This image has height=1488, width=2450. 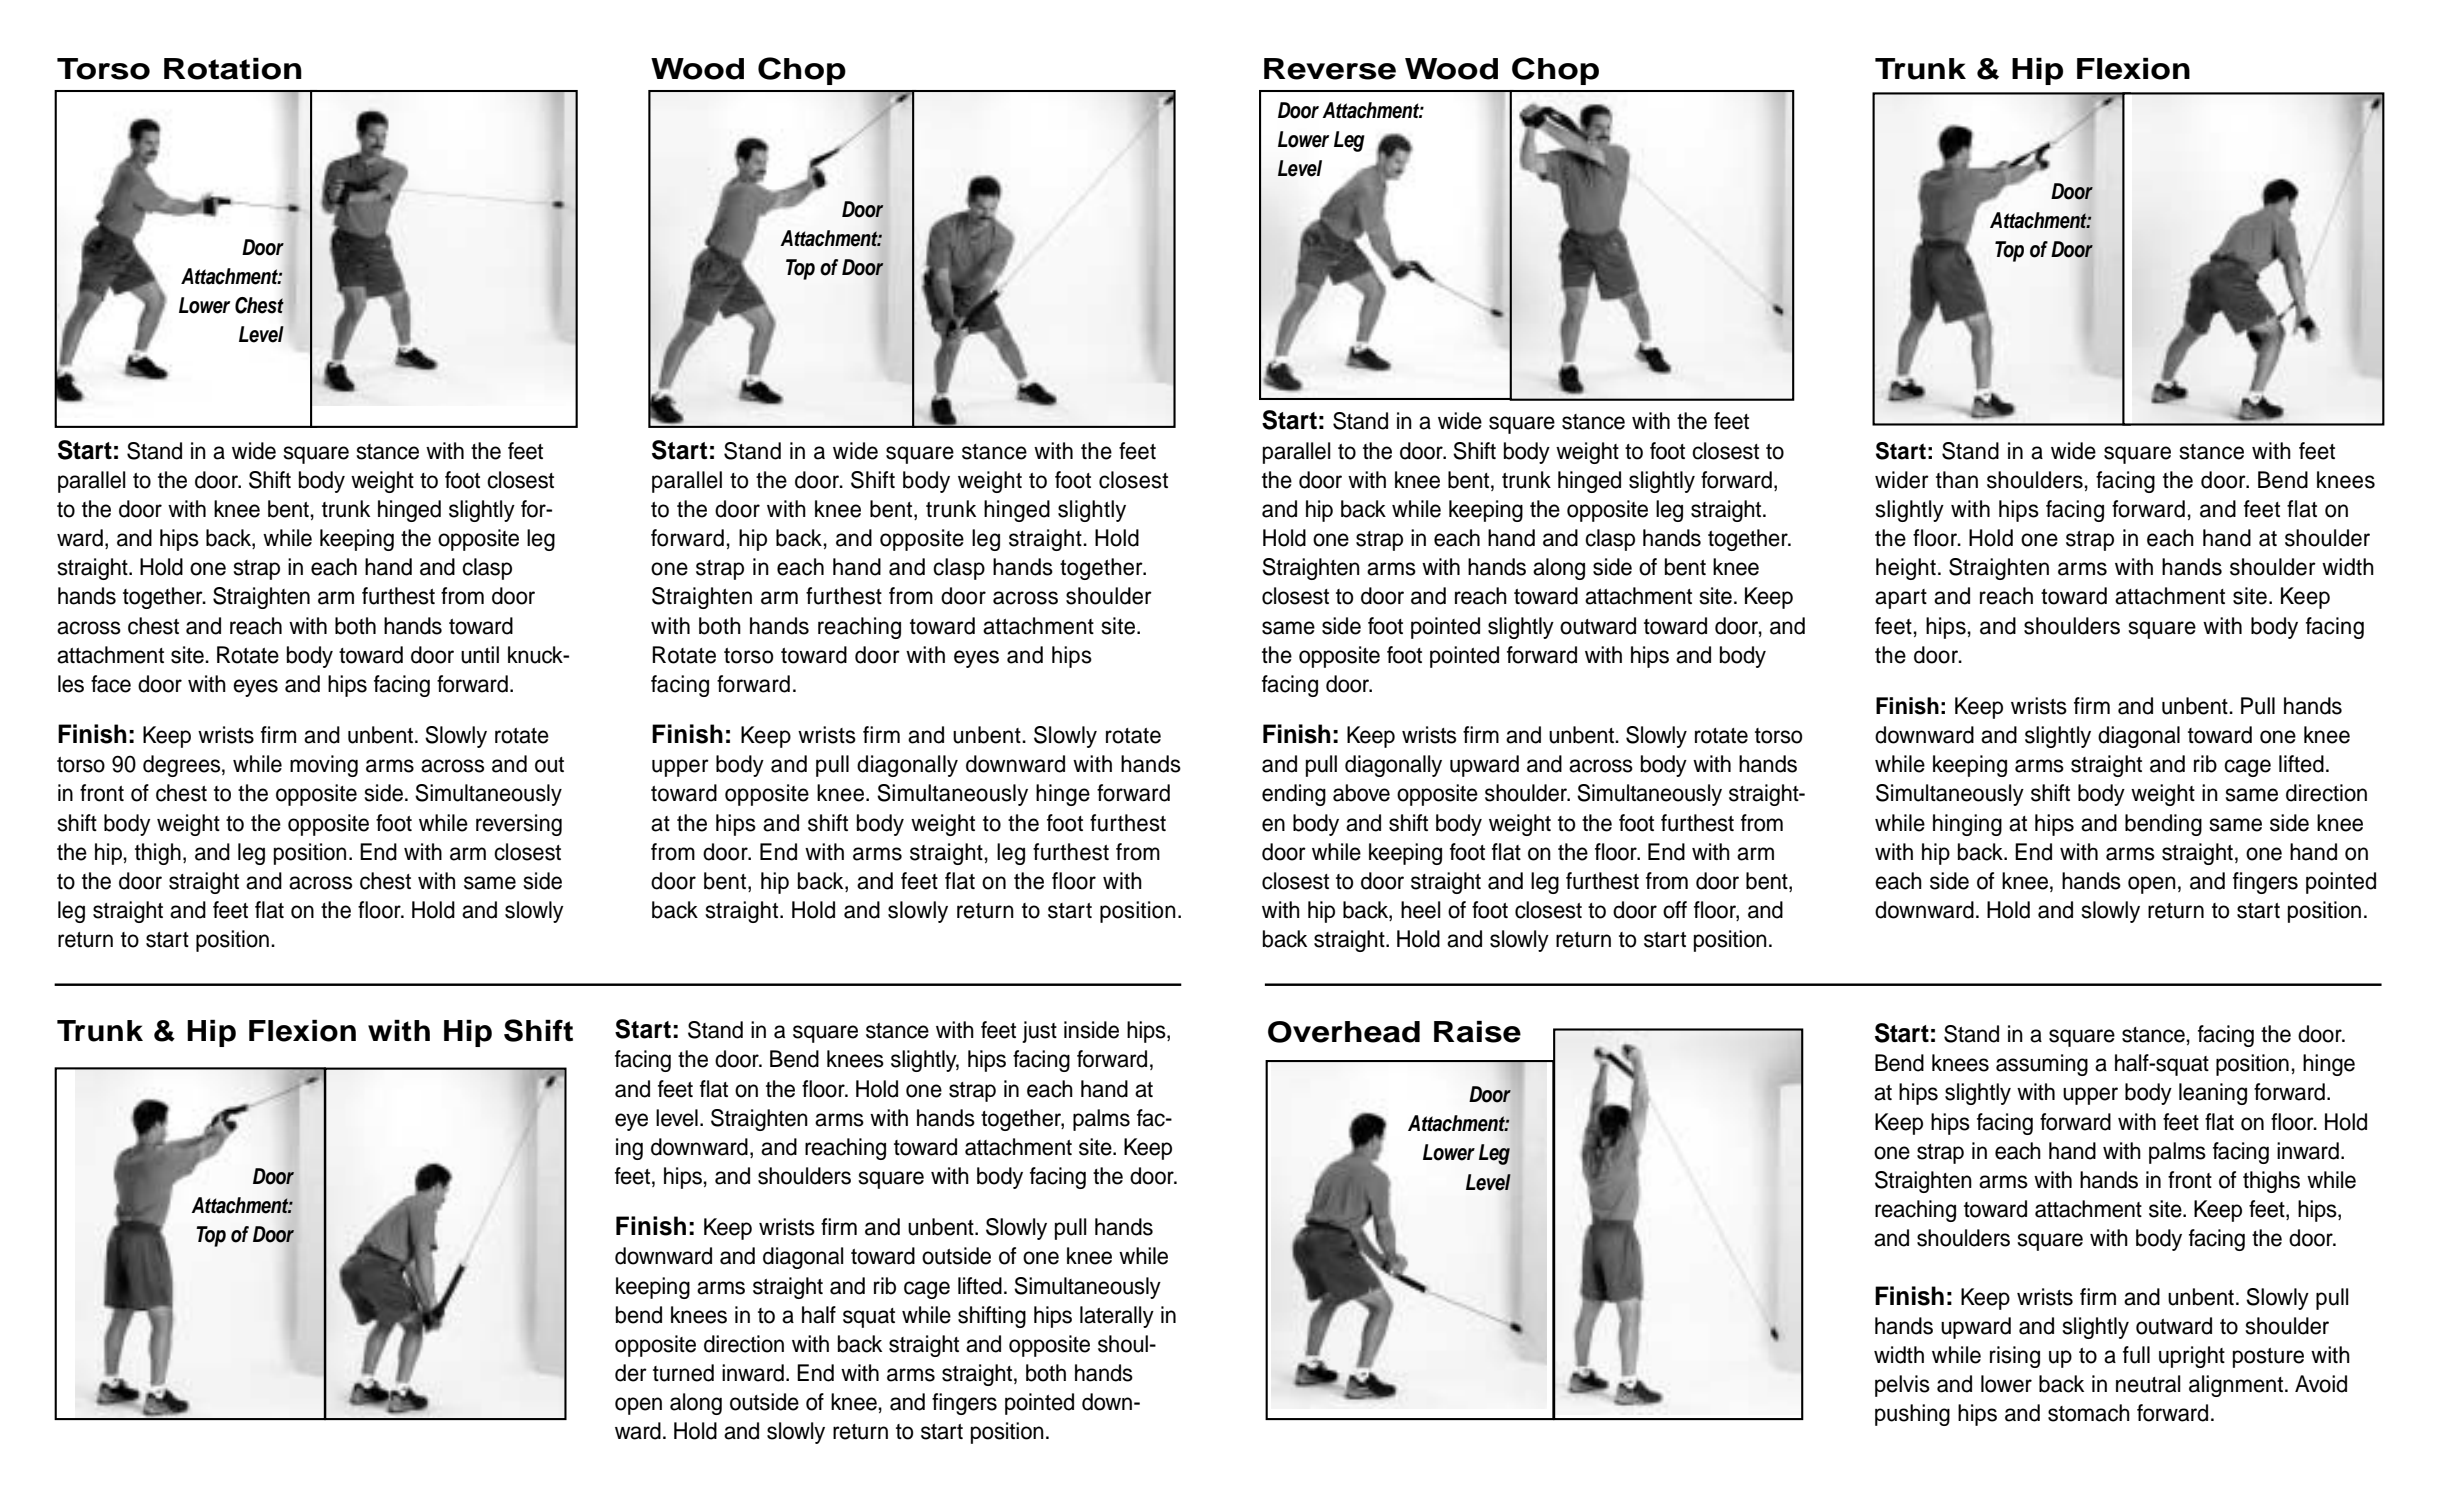 I want to click on hinging, so click(x=1967, y=825).
